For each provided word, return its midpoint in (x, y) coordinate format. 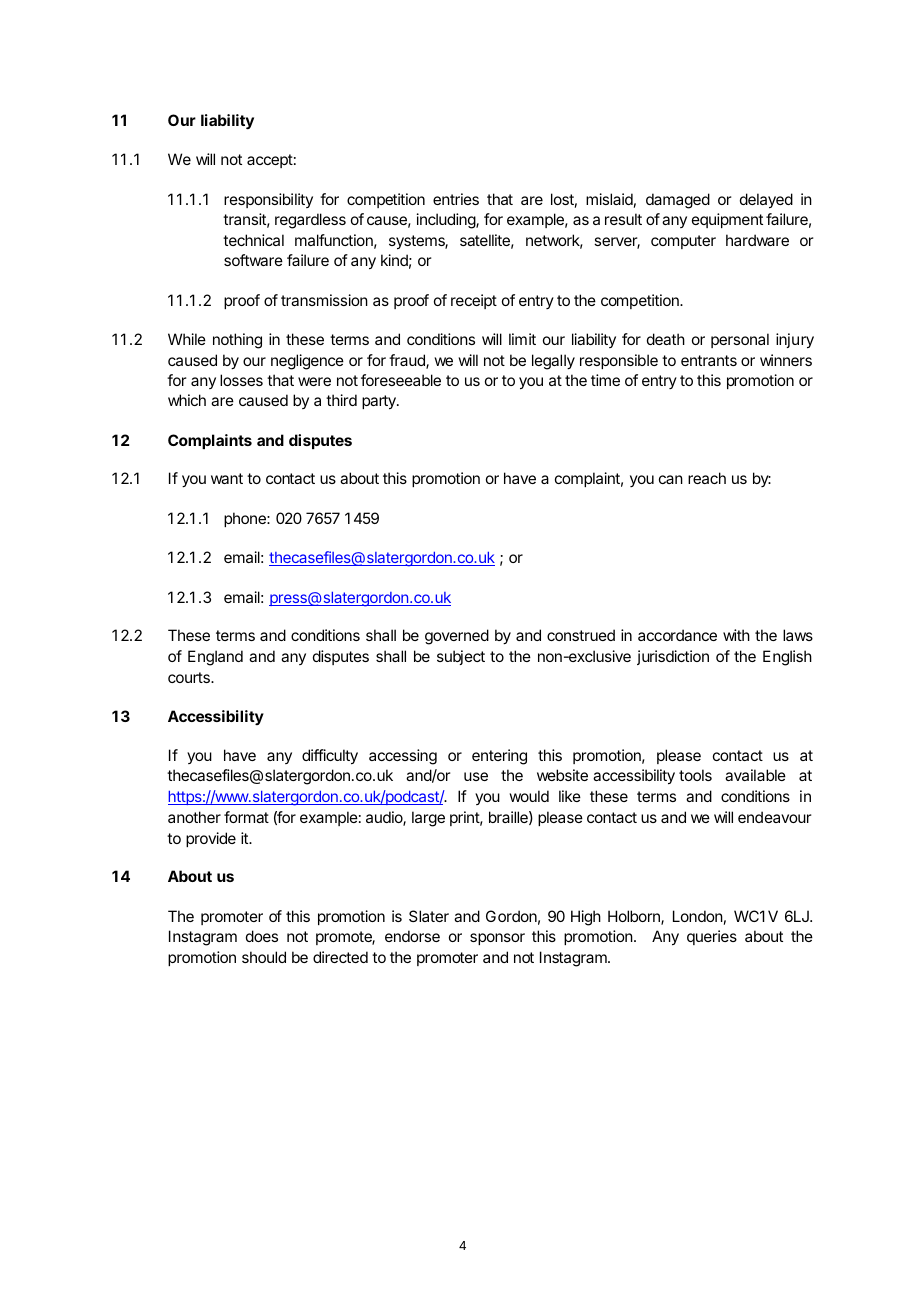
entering (499, 757)
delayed (766, 201)
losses (241, 380)
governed (457, 637)
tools (695, 775)
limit (522, 339)
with (736, 635)
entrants (709, 360)
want (227, 478)
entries (456, 199)
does (262, 936)
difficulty (330, 757)
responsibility (268, 200)
